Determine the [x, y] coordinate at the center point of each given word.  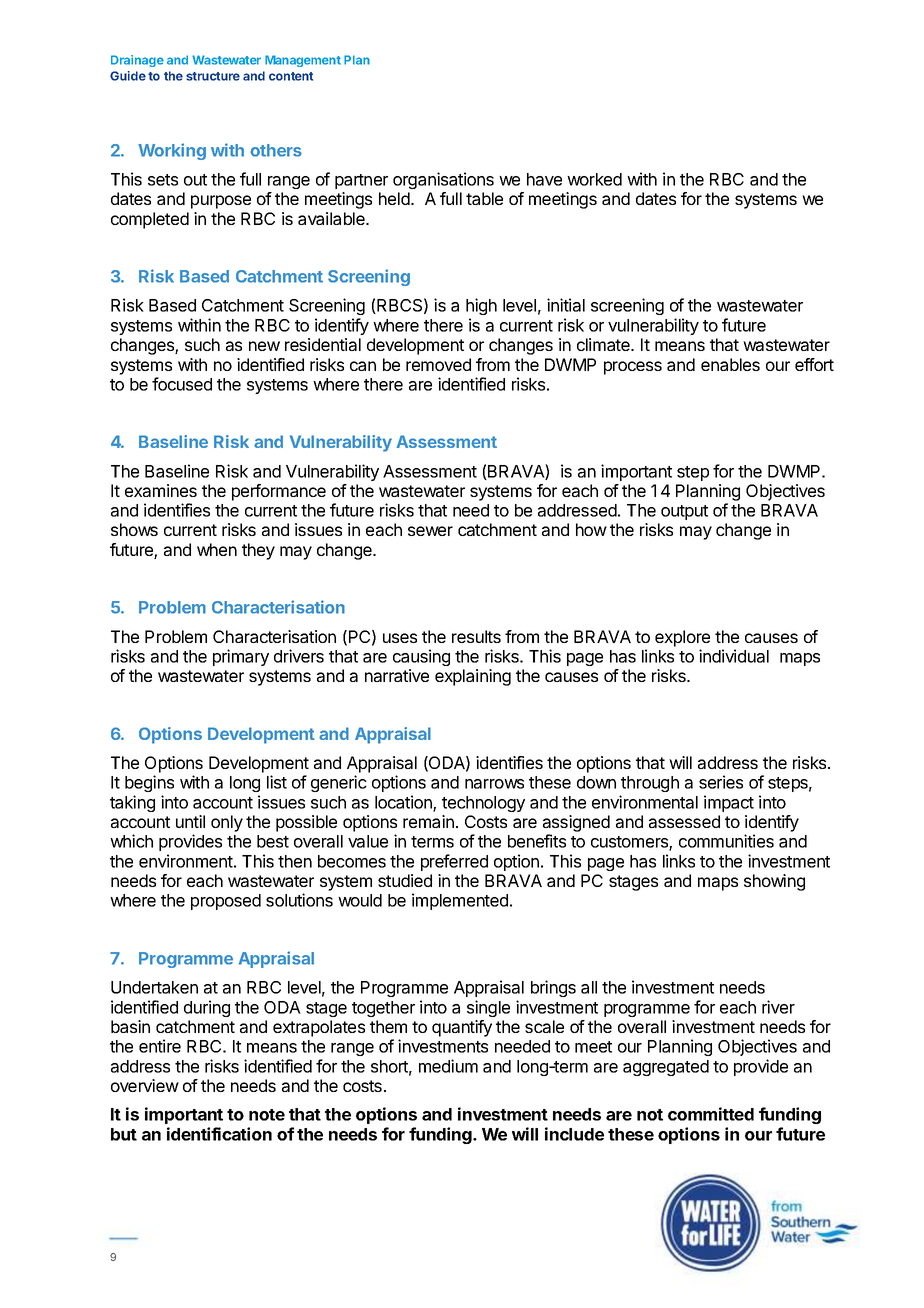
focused [182, 384]
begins [149, 783]
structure [213, 76]
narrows [494, 784]
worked [594, 179]
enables [730, 364]
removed [438, 364]
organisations [443, 180]
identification [219, 1134]
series [721, 782]
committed [711, 1114]
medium [448, 1066]
